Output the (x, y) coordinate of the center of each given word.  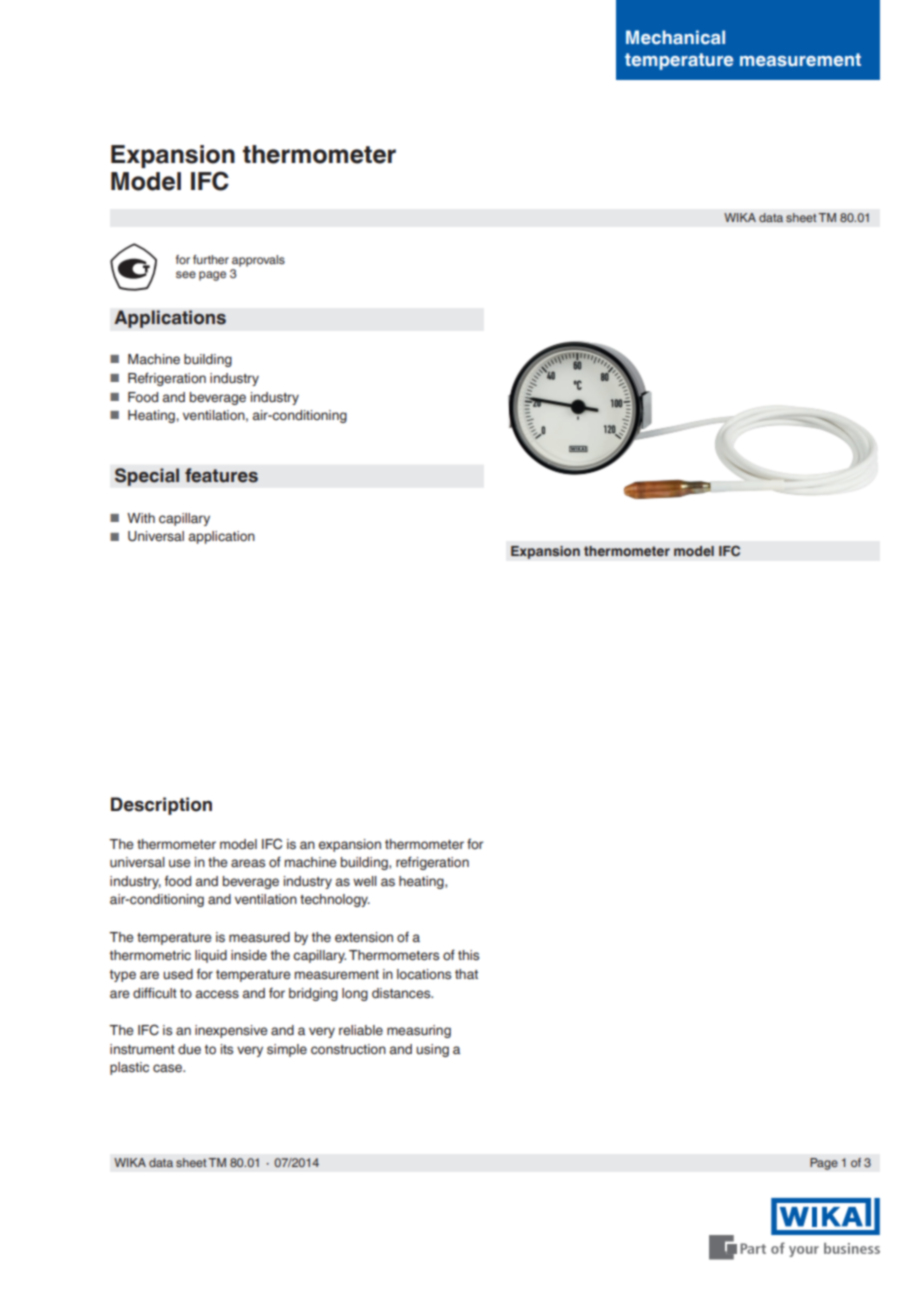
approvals (258, 261)
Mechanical (675, 37)
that (466, 974)
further (211, 259)
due (189, 1049)
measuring (419, 1031)
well (365, 881)
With (141, 518)
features (221, 475)
